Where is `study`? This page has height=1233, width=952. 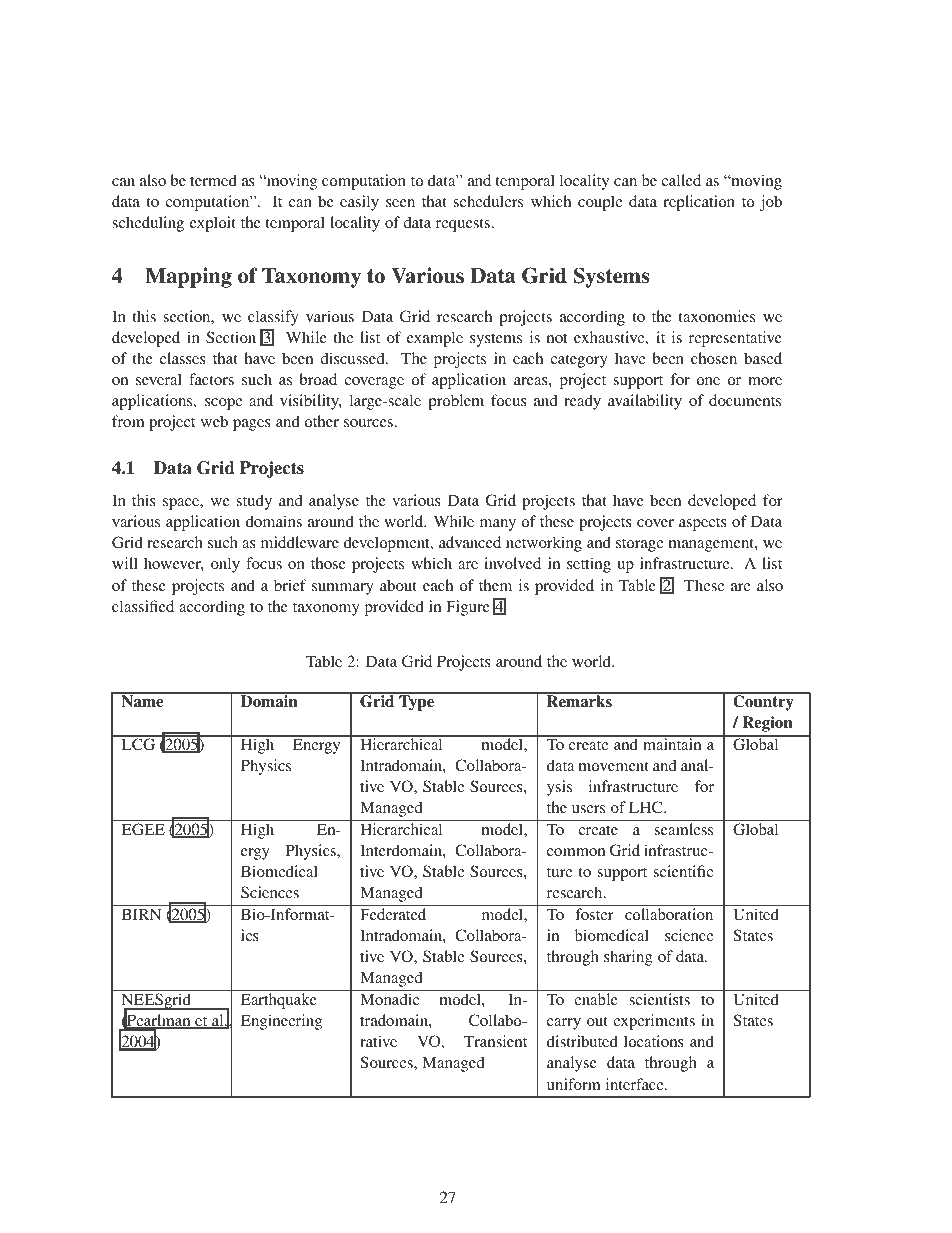 study is located at coordinates (254, 502).
